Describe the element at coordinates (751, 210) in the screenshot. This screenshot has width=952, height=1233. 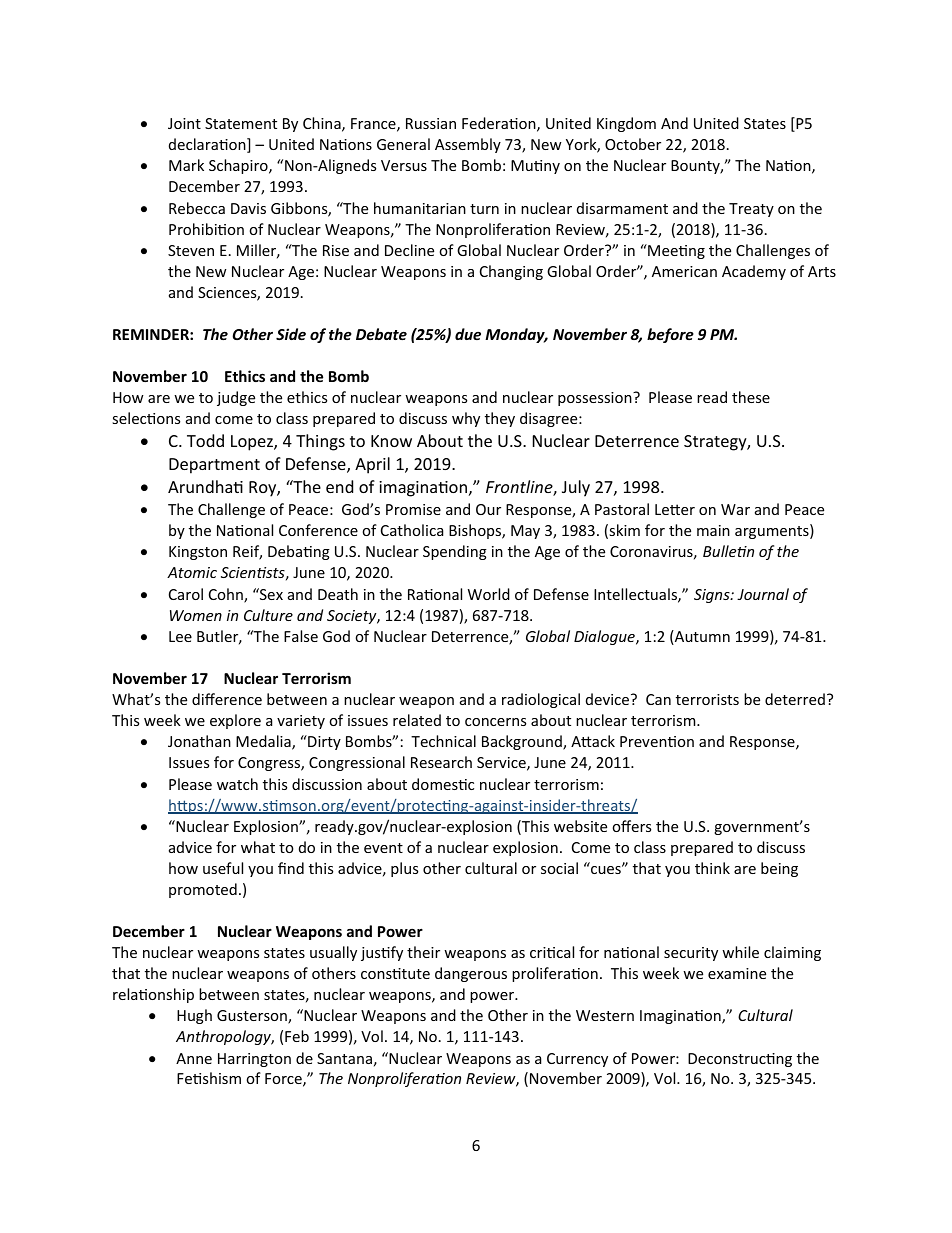
I see `Treaty` at that location.
